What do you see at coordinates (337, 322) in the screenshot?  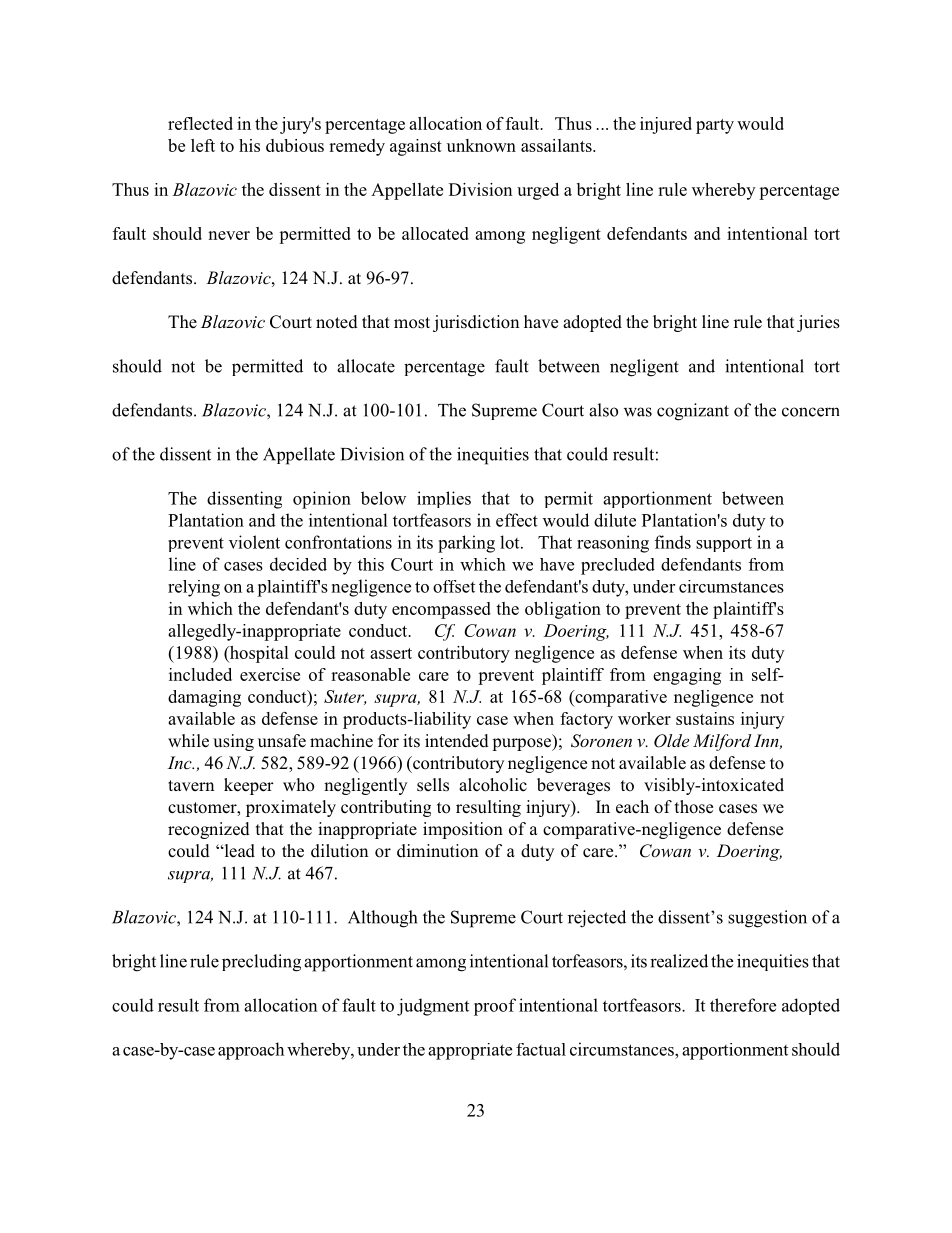 I see `noted` at bounding box center [337, 322].
